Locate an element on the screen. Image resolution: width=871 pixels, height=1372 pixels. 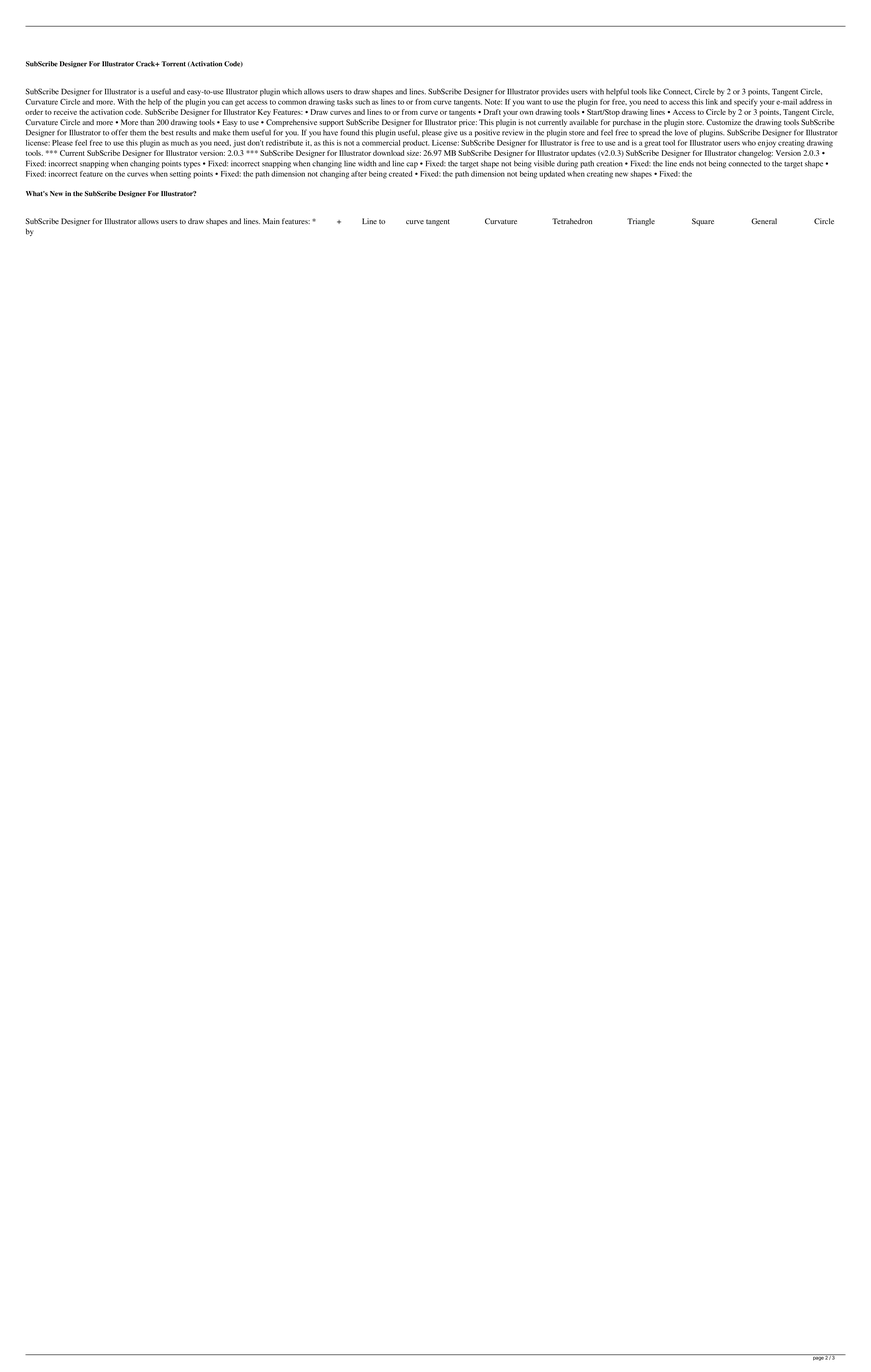
Tetrahedron is located at coordinates (572, 221).
